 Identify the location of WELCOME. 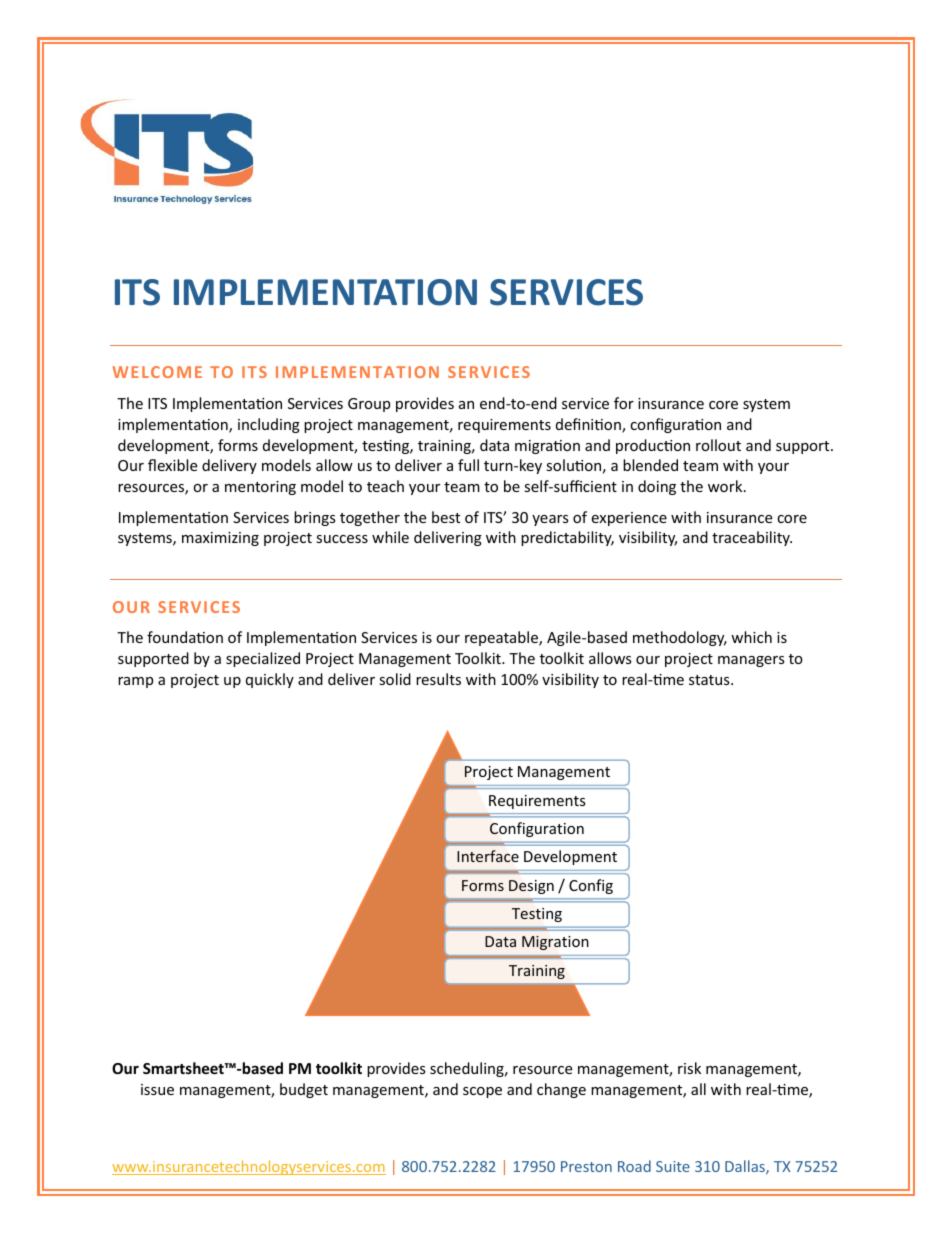
(157, 372).
